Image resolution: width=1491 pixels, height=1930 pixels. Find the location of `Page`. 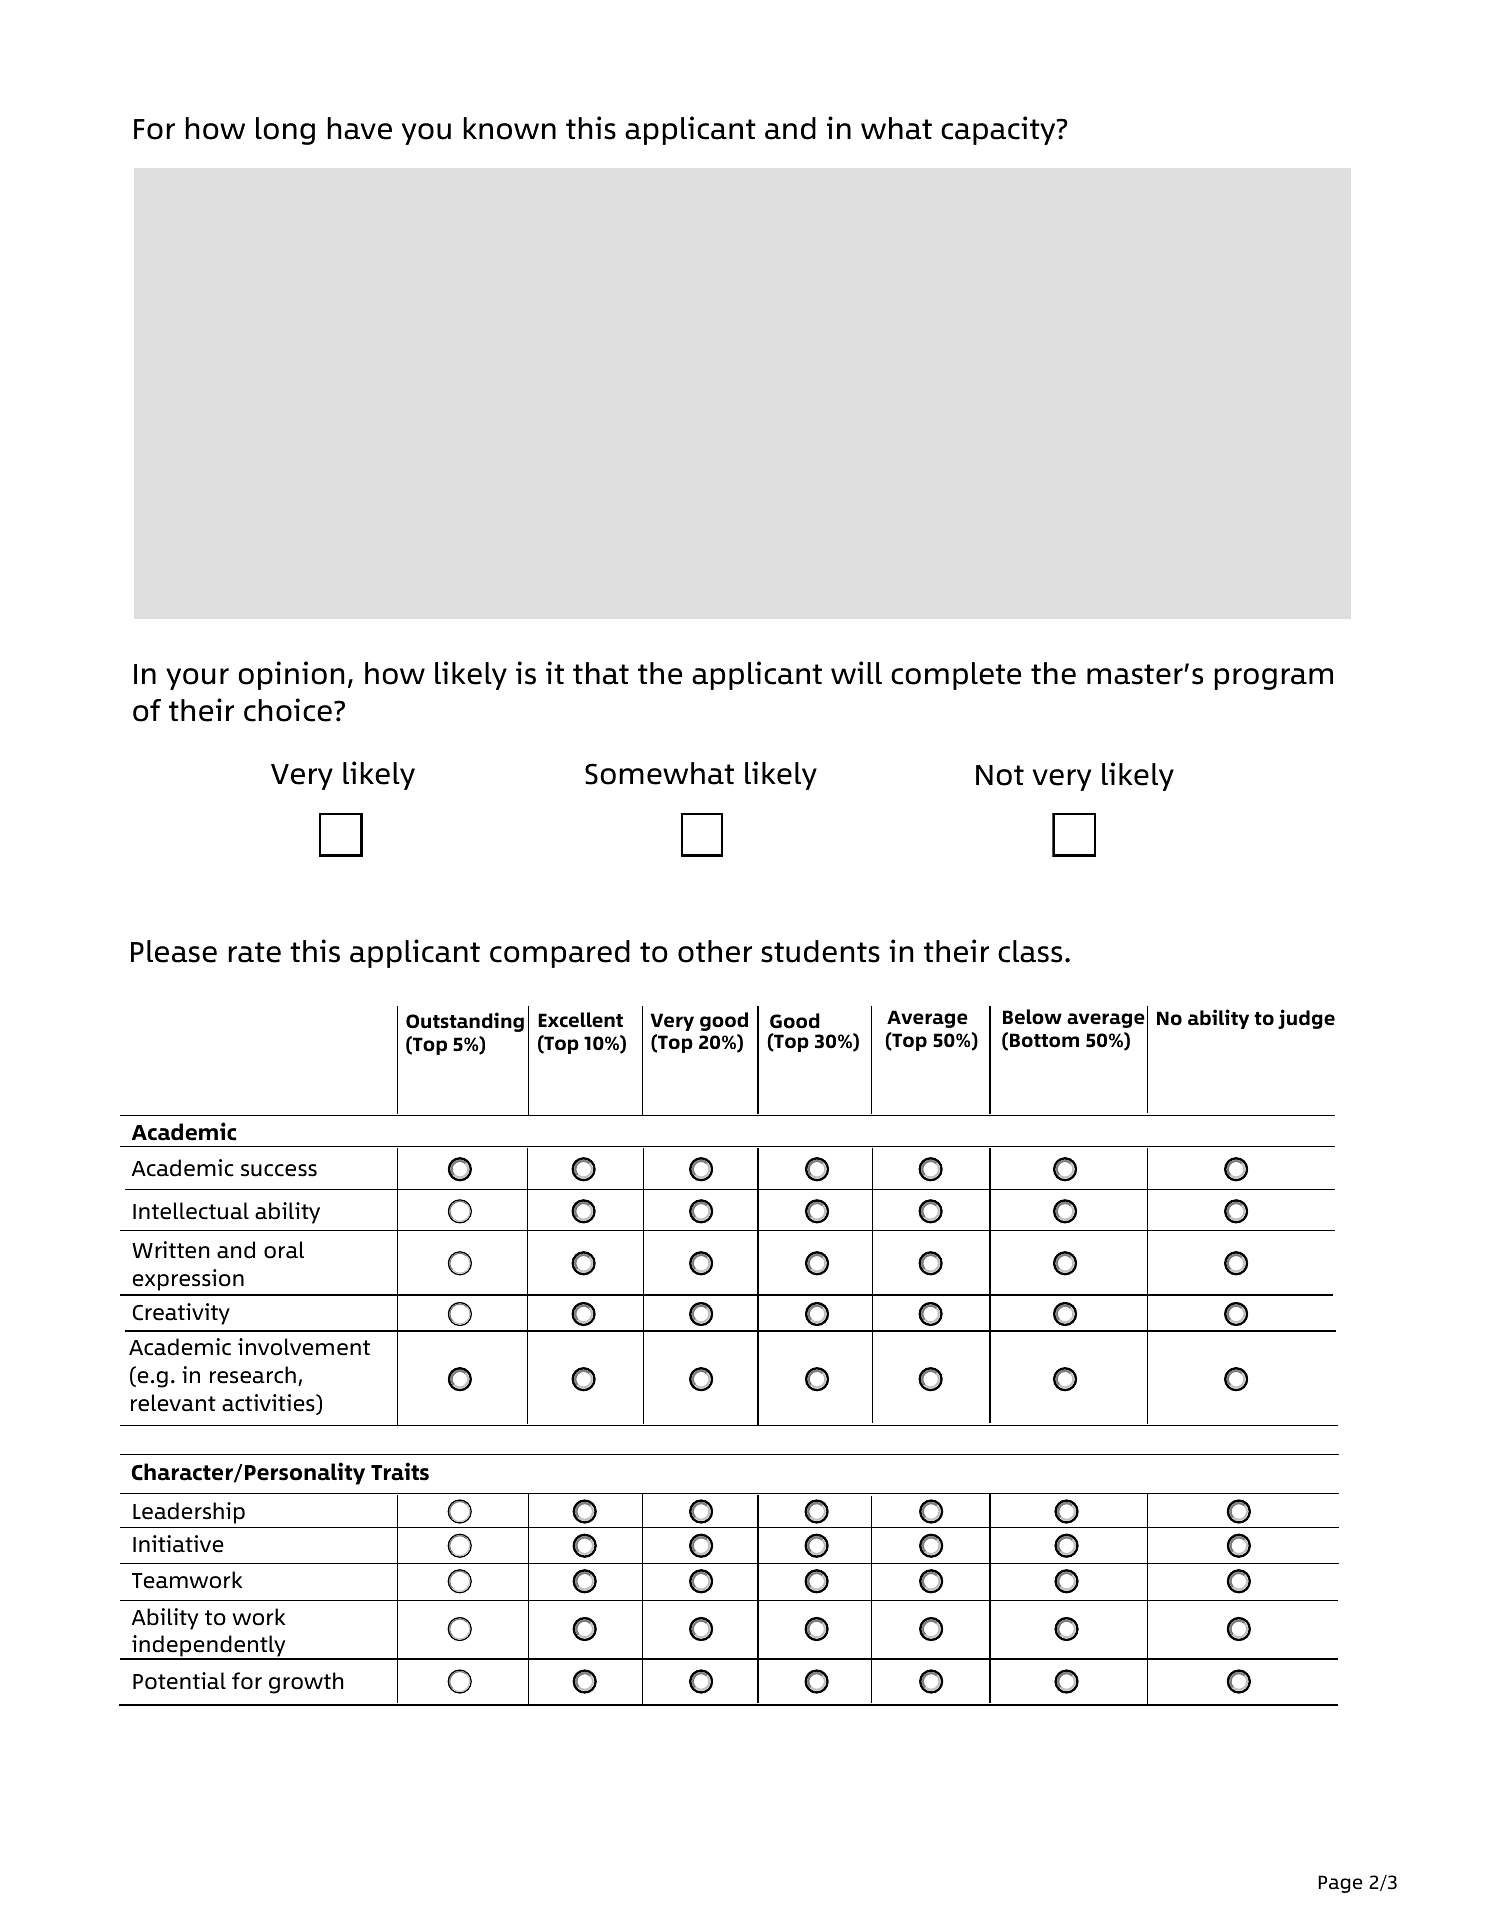

Page is located at coordinates (1340, 1884).
